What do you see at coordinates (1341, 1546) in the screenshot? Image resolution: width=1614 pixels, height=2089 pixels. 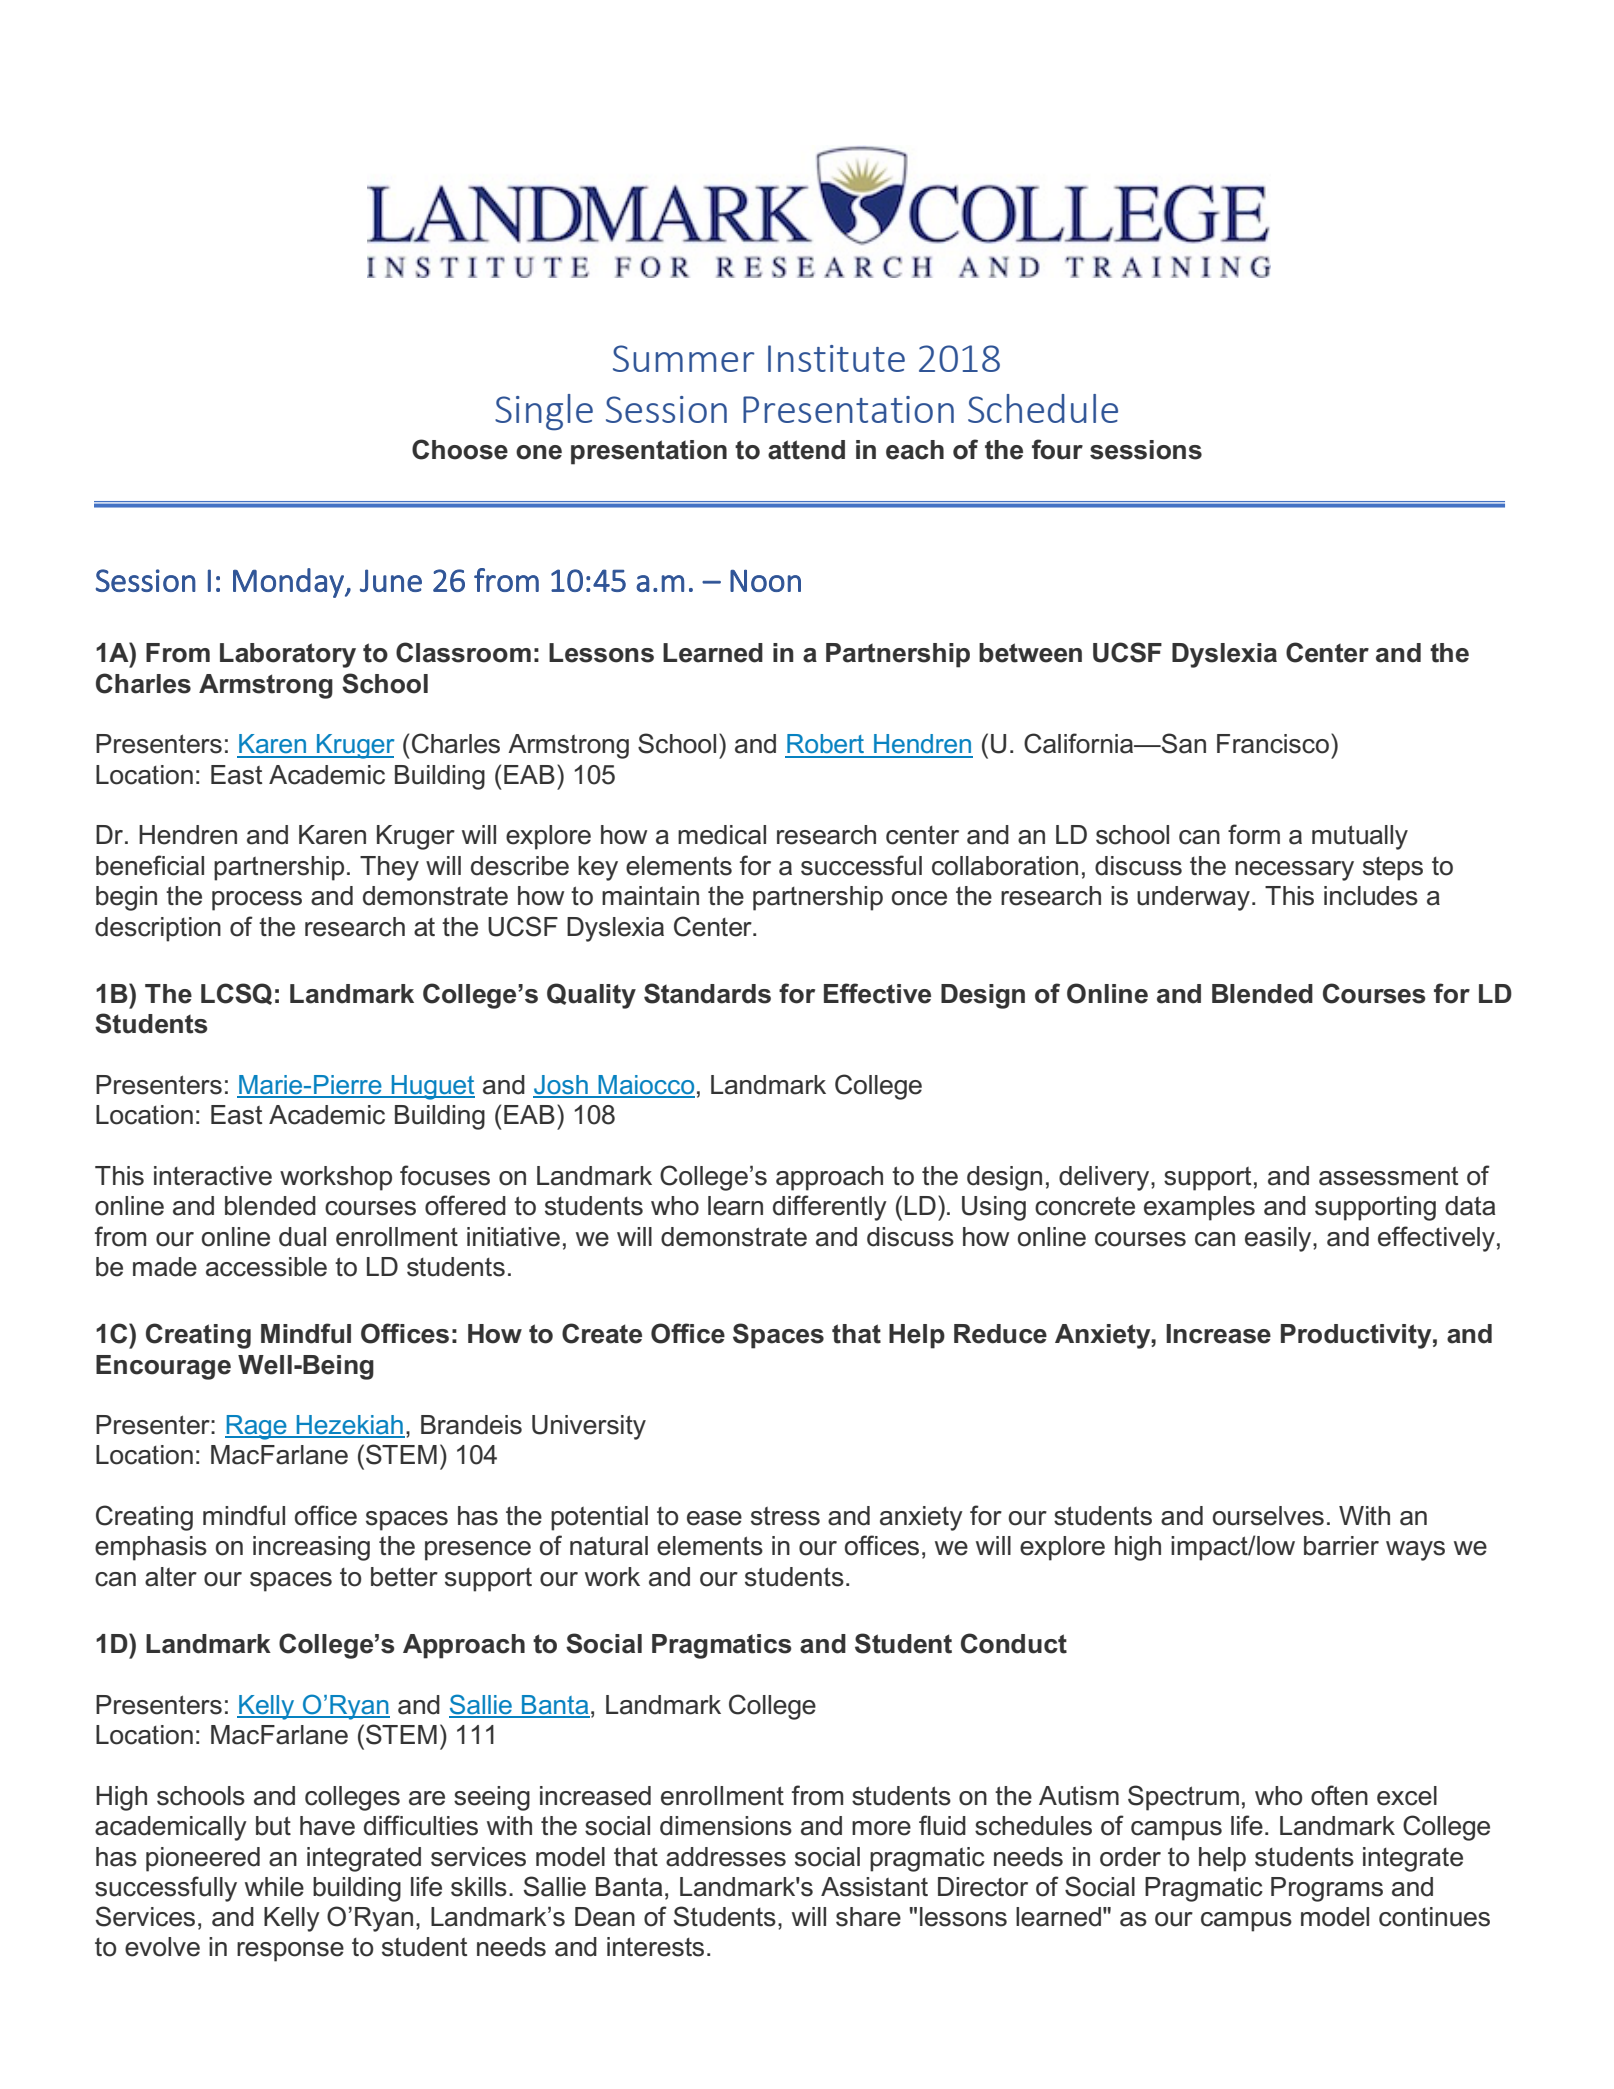 I see `barrier` at bounding box center [1341, 1546].
